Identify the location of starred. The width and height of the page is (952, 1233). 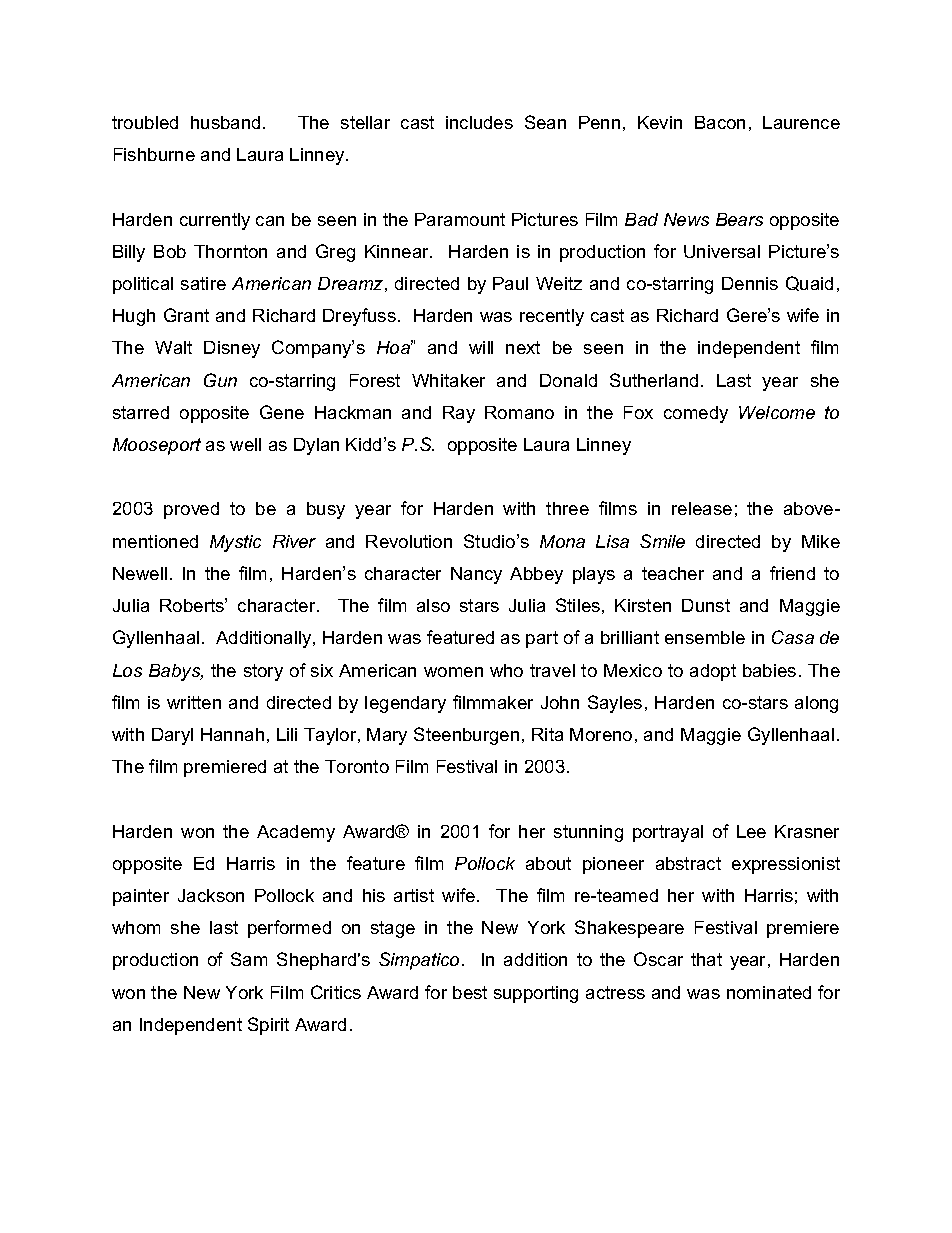
(141, 412).
